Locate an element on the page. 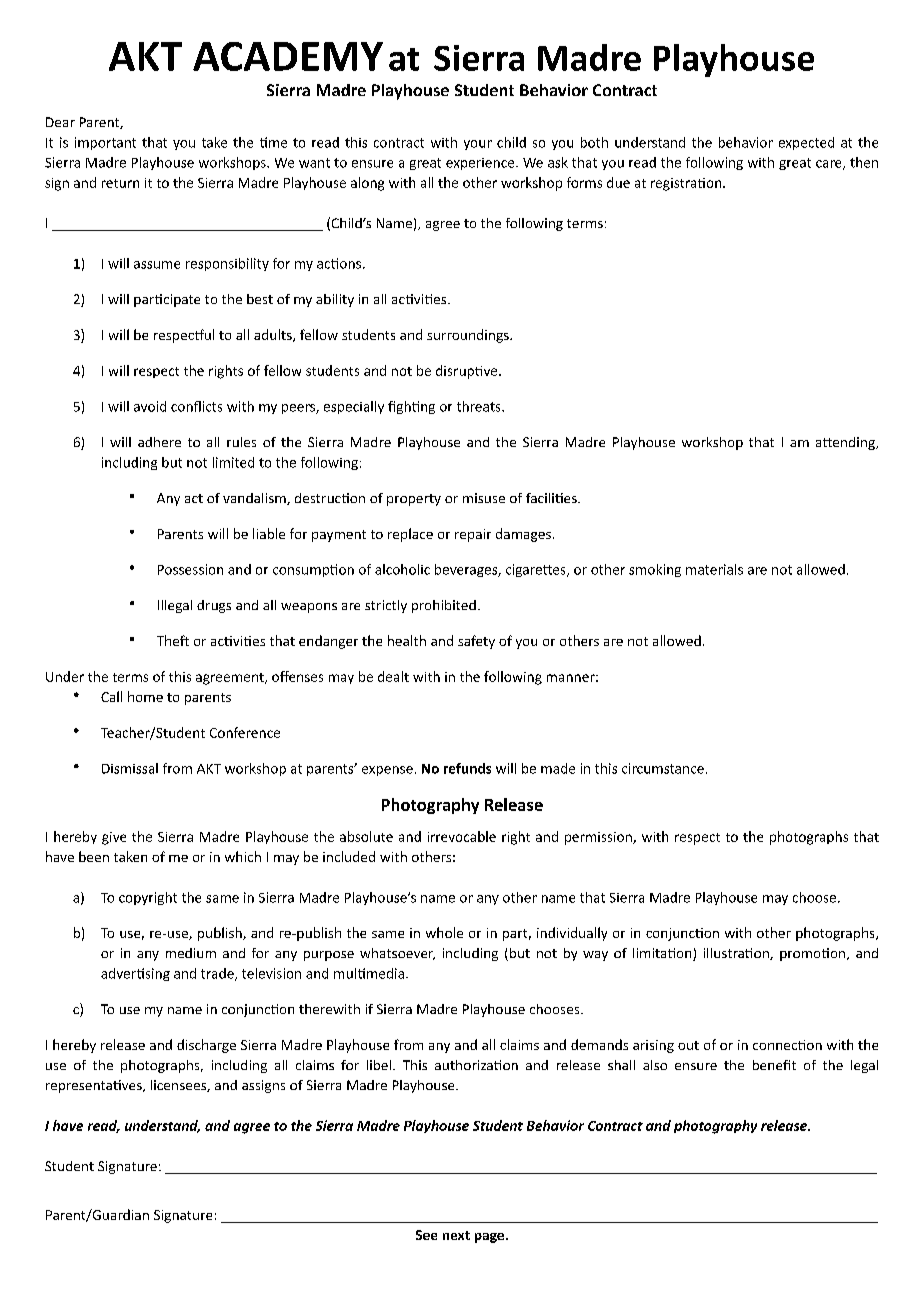 The height and width of the document is (1308, 924). materials is located at coordinates (714, 569).
